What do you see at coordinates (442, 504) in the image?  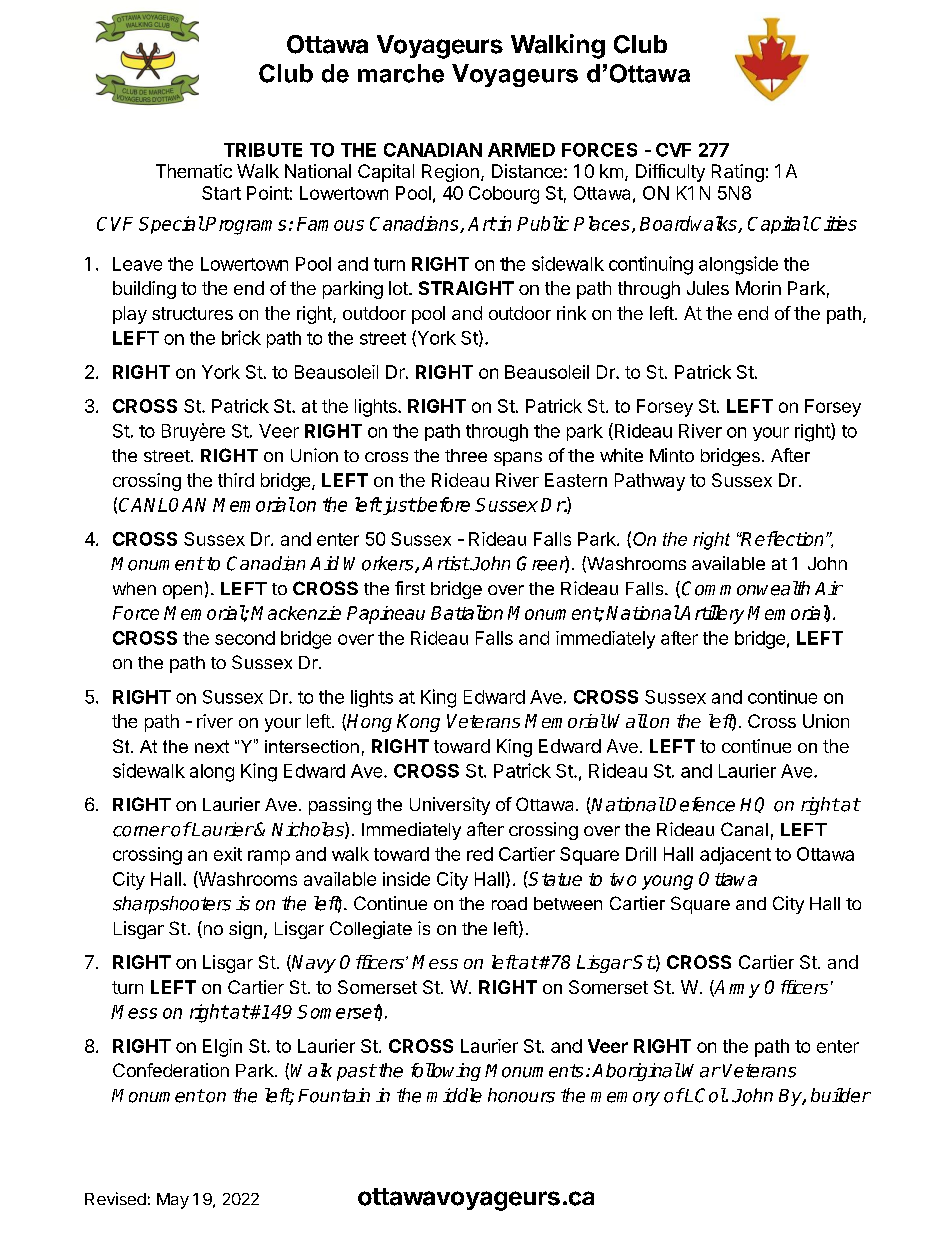 I see `before` at bounding box center [442, 504].
